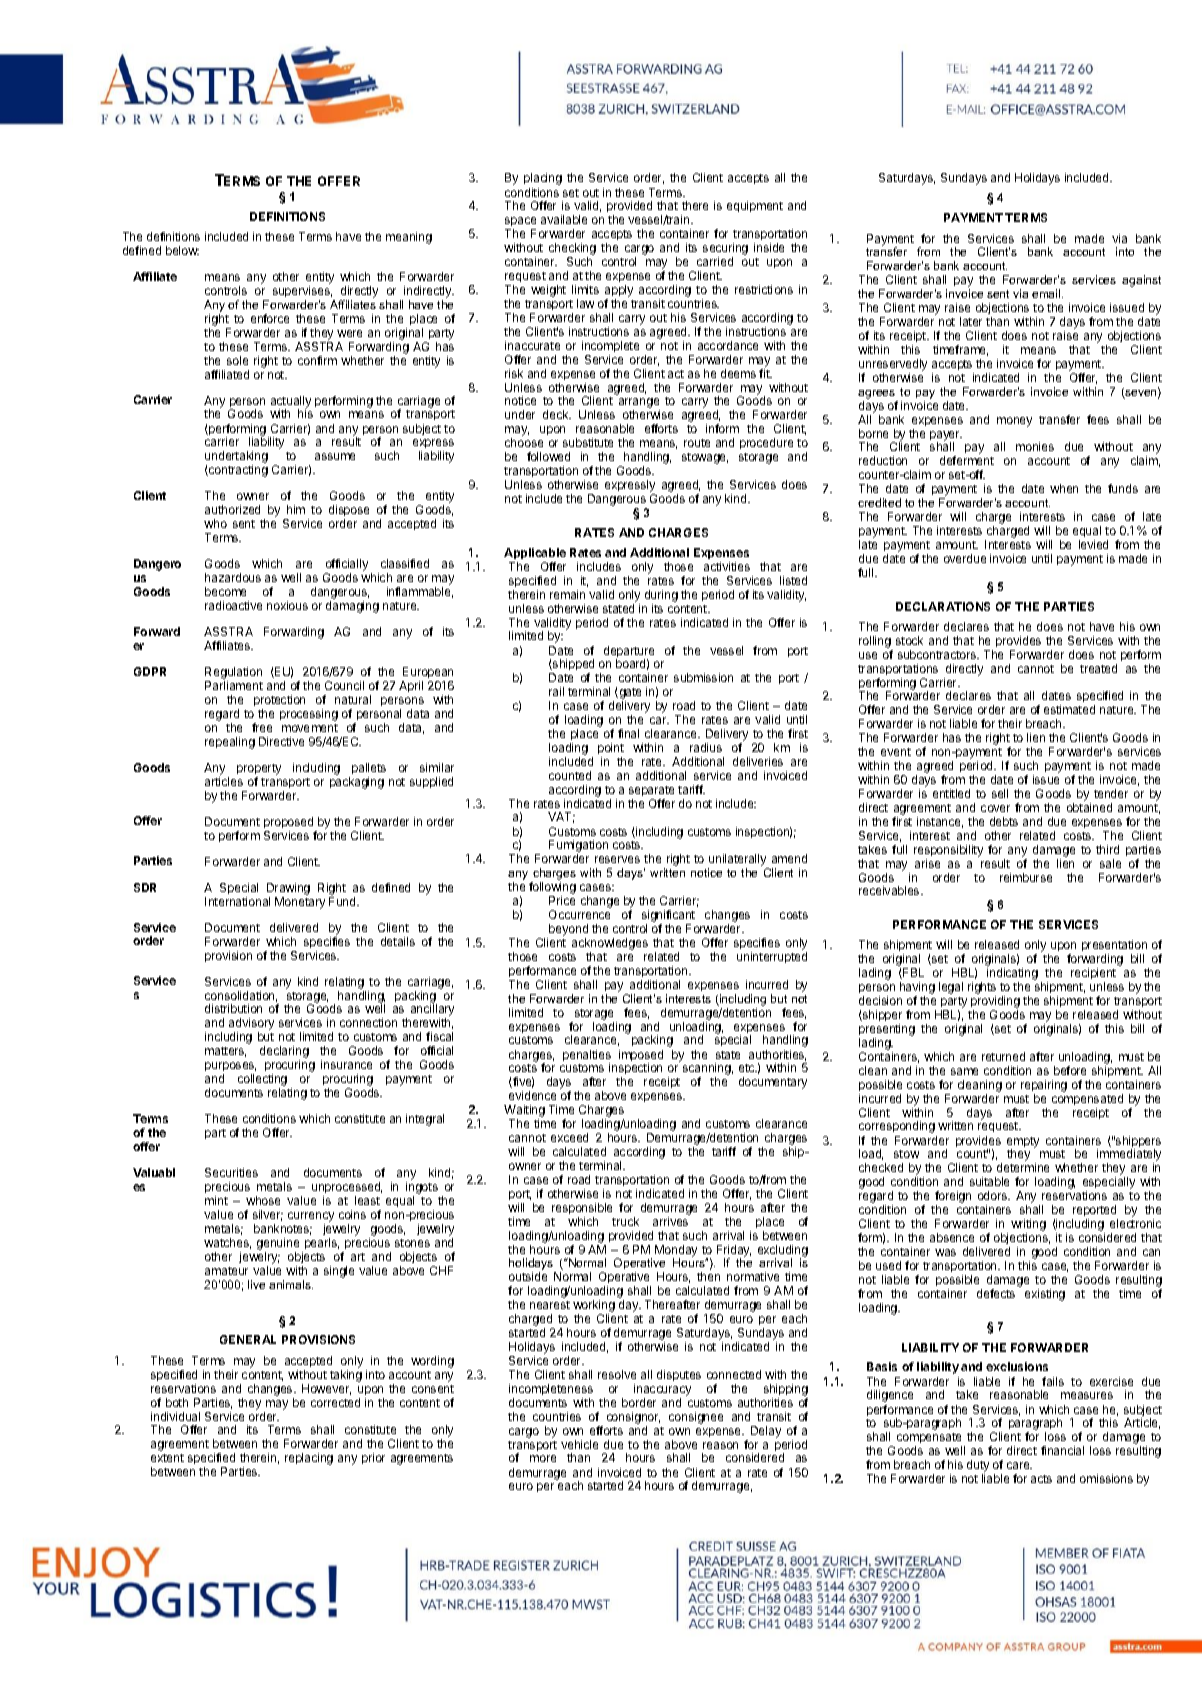 This image has height=1700, width=1202. Describe the element at coordinates (572, 250) in the image. I see `checking` at that location.
